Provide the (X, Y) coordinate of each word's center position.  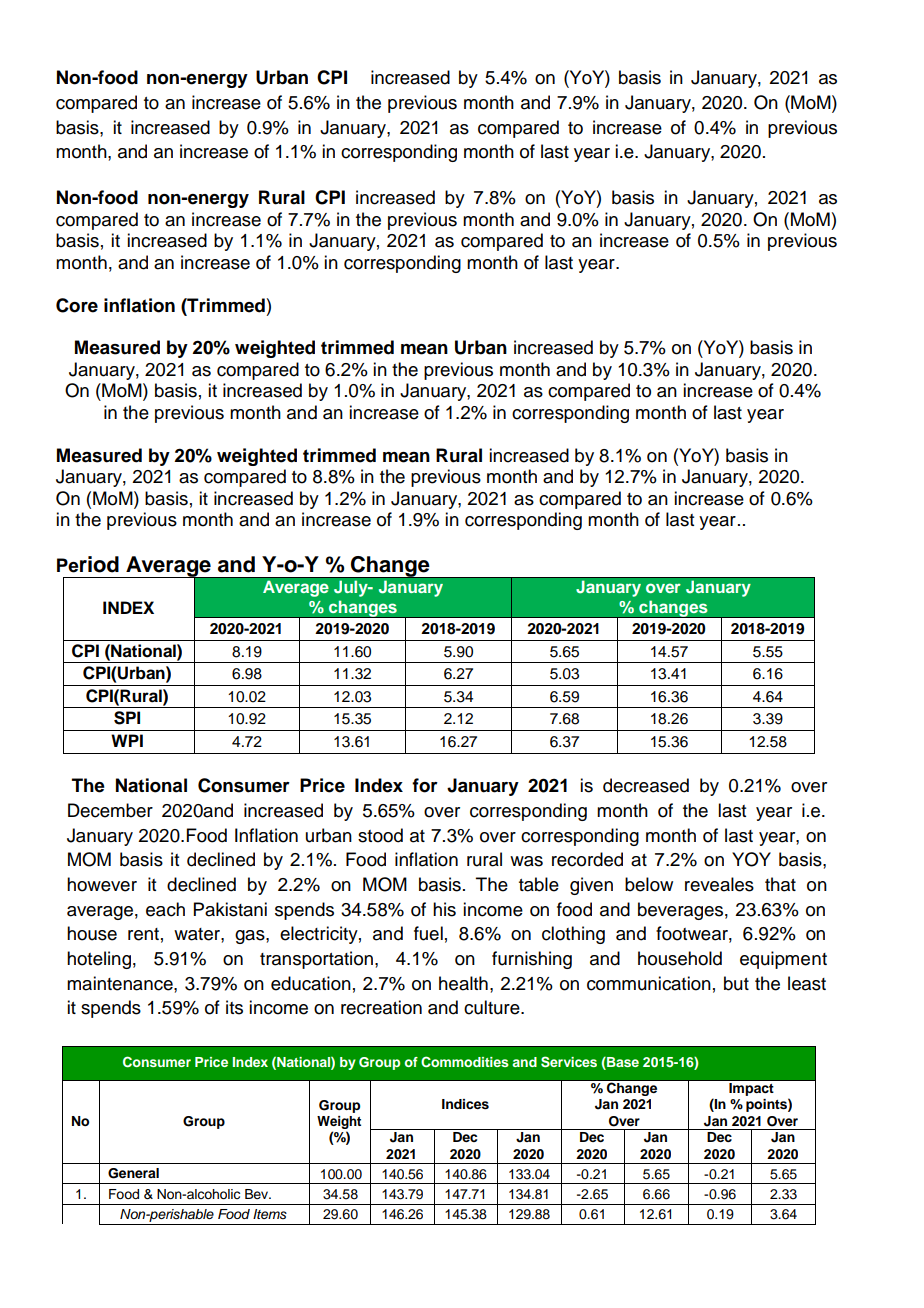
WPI (127, 740)
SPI (127, 718)
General (133, 1173)
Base (622, 1063)
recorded (587, 859)
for (425, 785)
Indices (465, 1104)
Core (77, 305)
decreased (646, 785)
